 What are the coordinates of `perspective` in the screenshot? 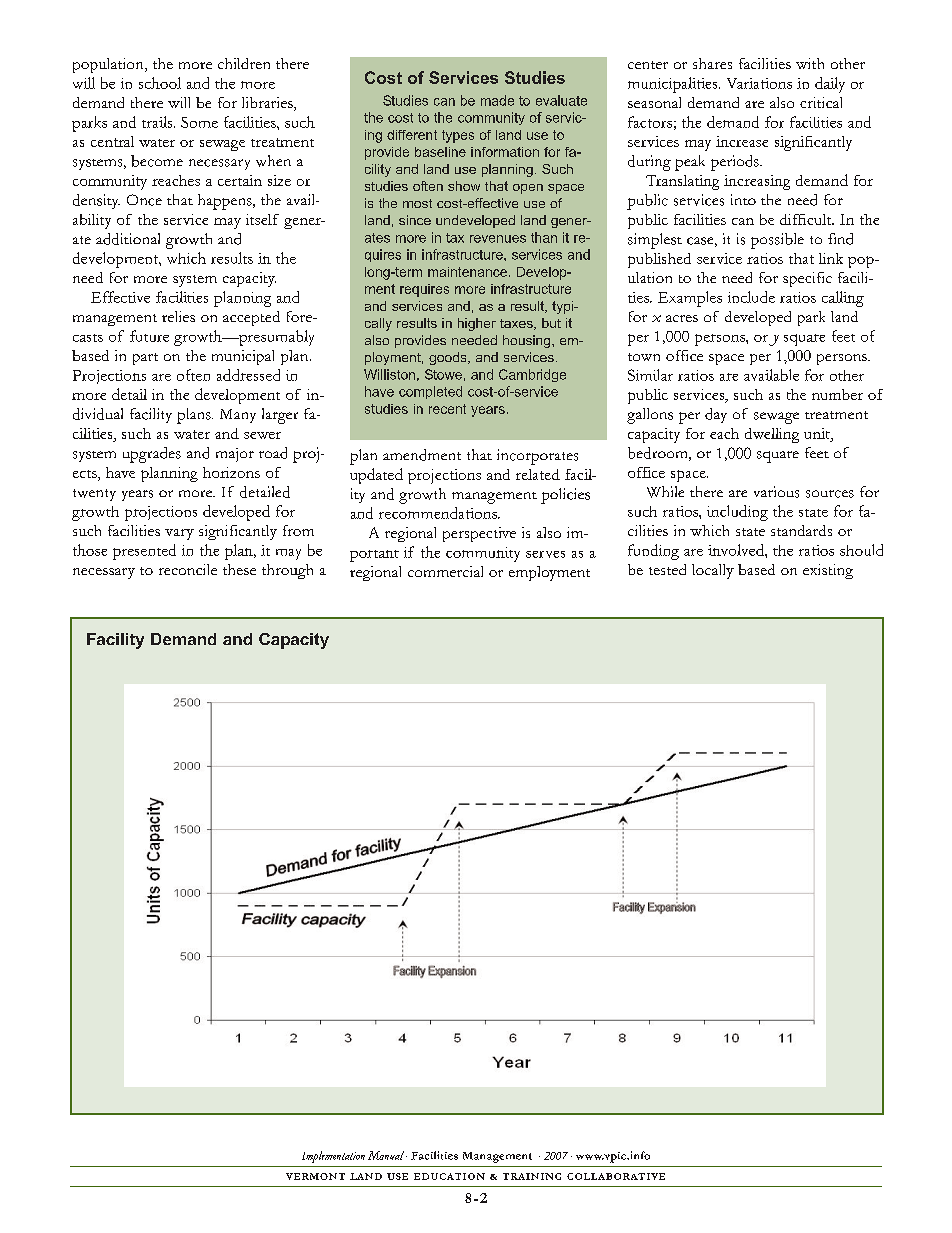 It's located at (479, 534).
